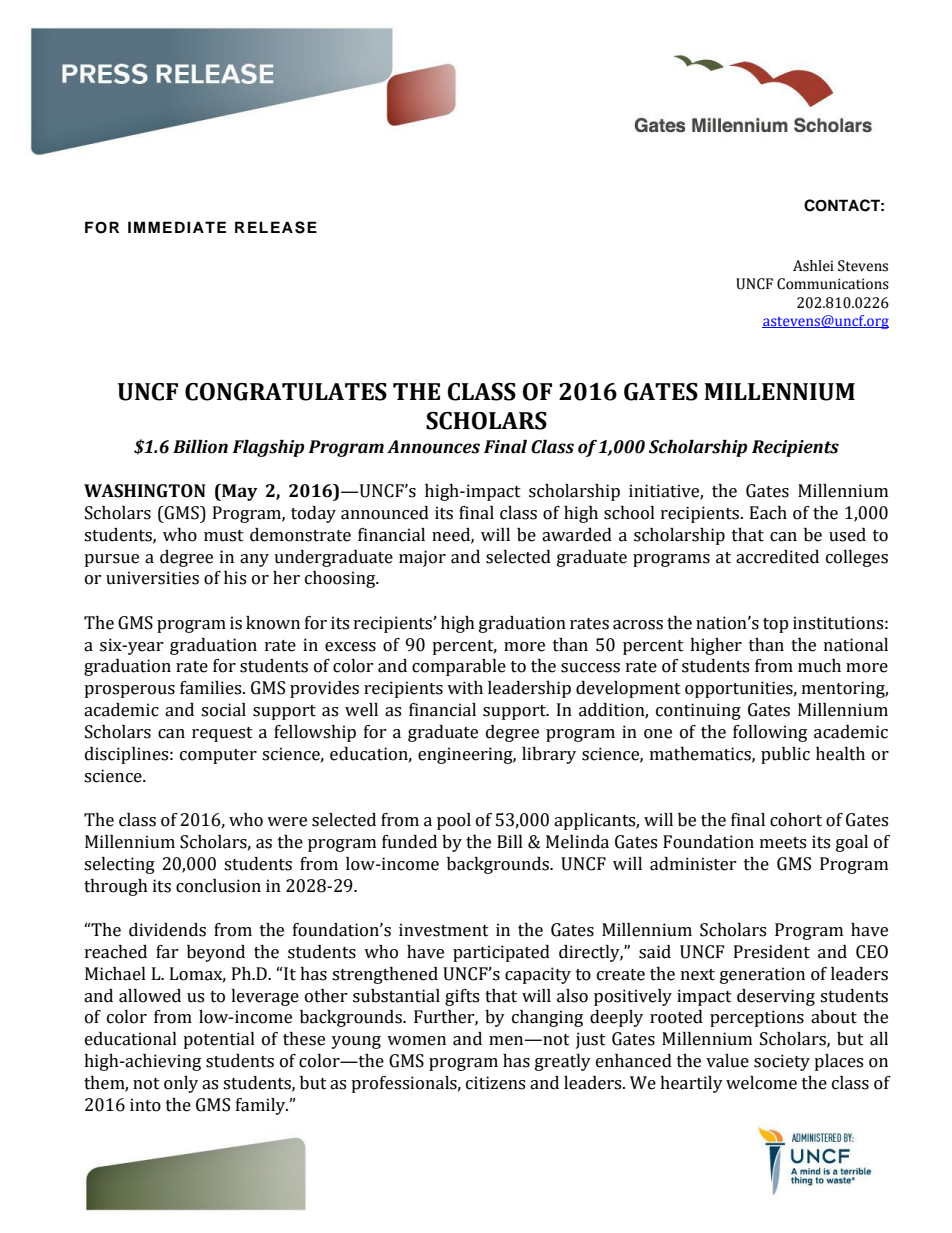 The width and height of the document is (952, 1233). Describe the element at coordinates (286, 392) in the document. I see `CONGRATULATES` at that location.
